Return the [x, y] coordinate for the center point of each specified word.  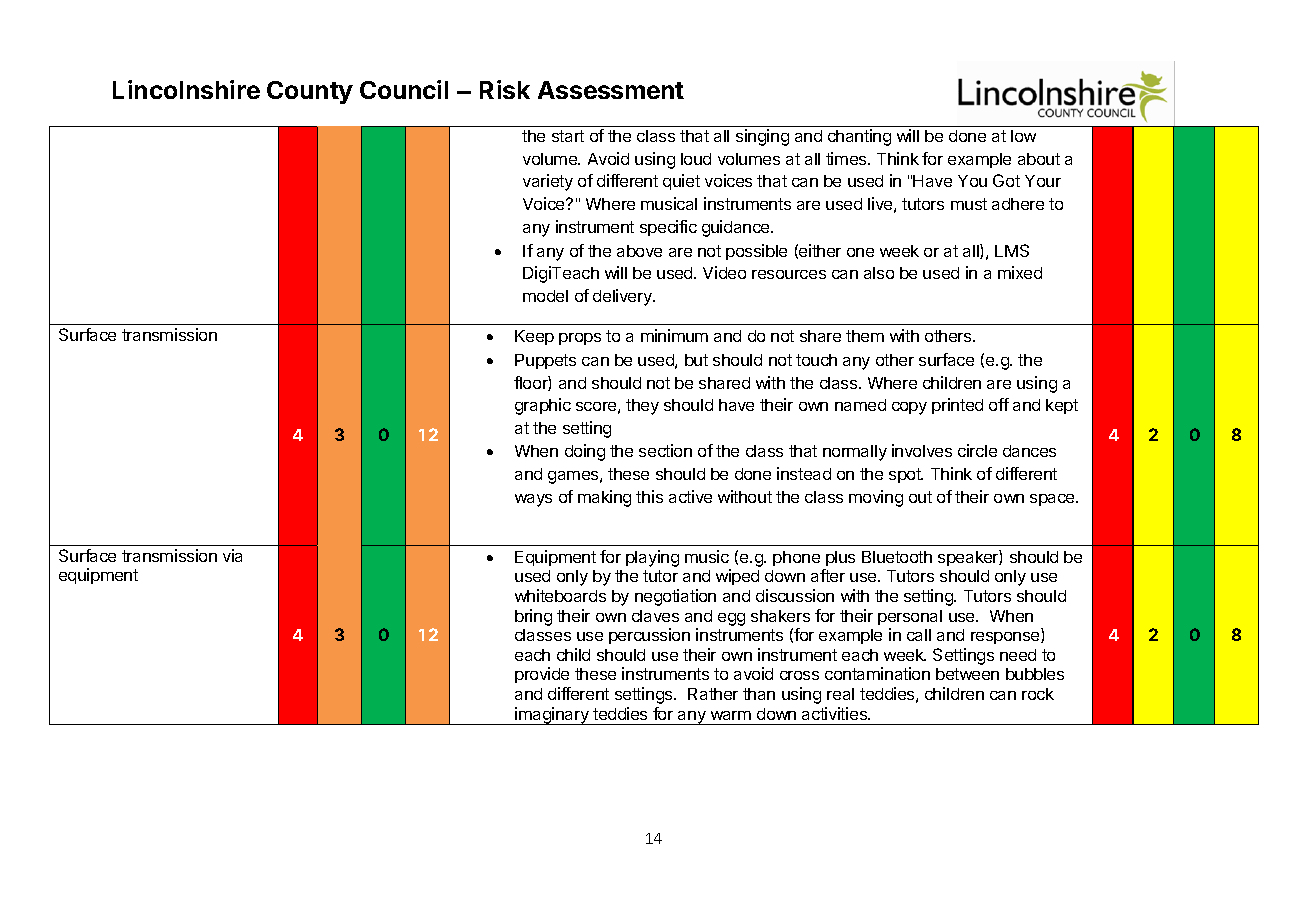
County [310, 92]
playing [652, 558]
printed [957, 406]
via [232, 555]
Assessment [611, 90]
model [545, 296]
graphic [543, 406]
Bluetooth [897, 557]
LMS [1012, 250]
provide [542, 675]
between [967, 674]
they [642, 407]
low [1023, 136]
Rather [713, 694]
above [639, 251]
